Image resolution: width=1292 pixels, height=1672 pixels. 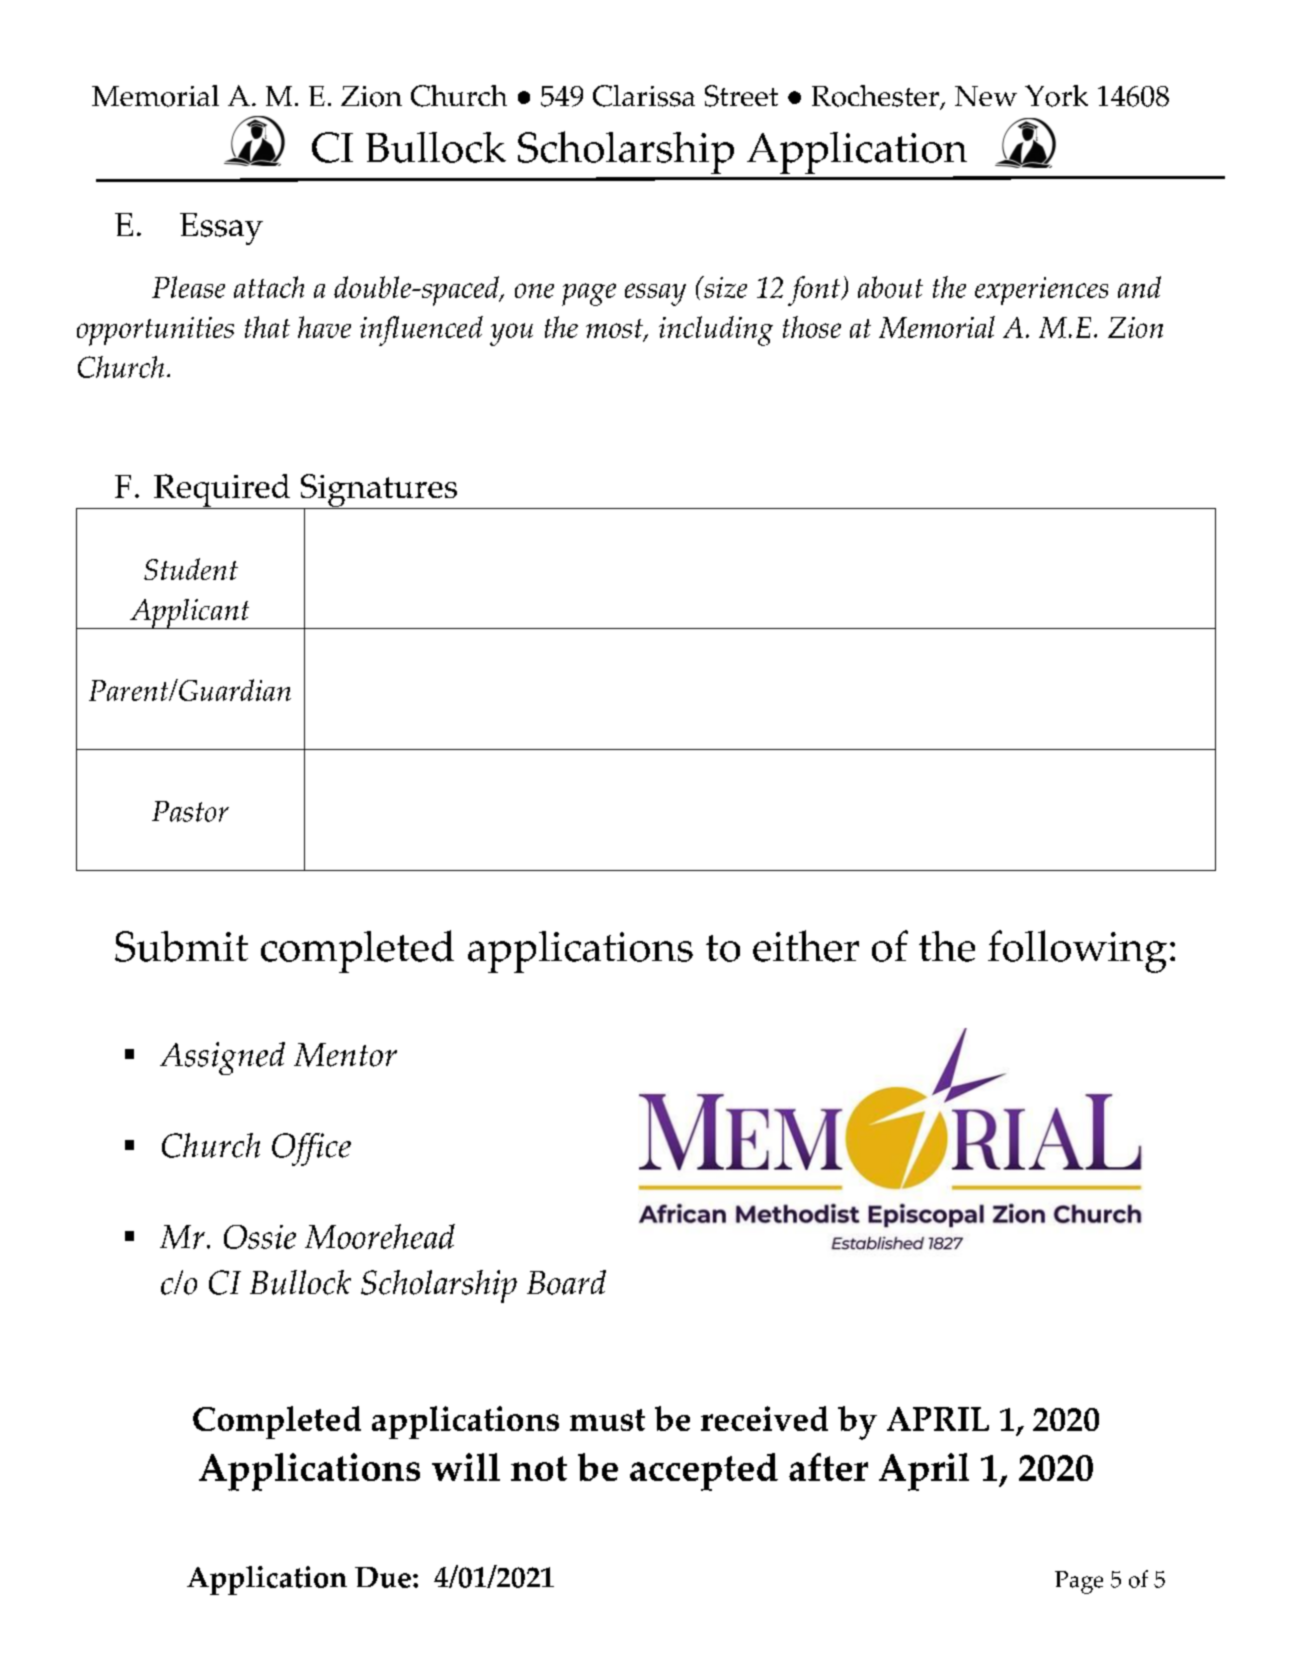 I want to click on York, so click(x=1056, y=96).
